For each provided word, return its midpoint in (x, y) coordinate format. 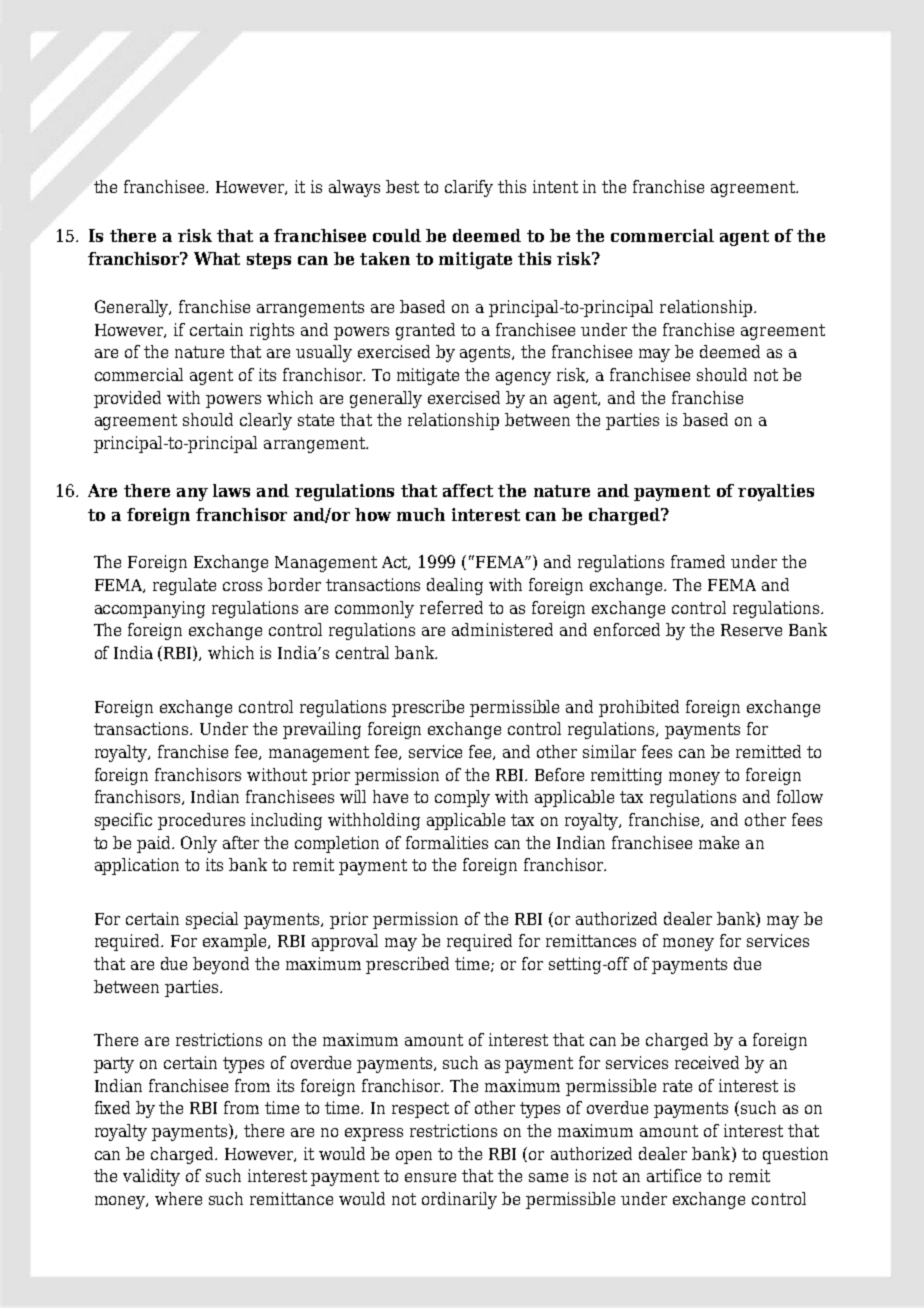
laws (231, 490)
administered (502, 629)
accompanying (150, 609)
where (178, 1198)
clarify (469, 188)
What (217, 258)
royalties (776, 492)
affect (468, 490)
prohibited (639, 708)
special (212, 920)
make (719, 842)
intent (555, 186)
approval (345, 942)
